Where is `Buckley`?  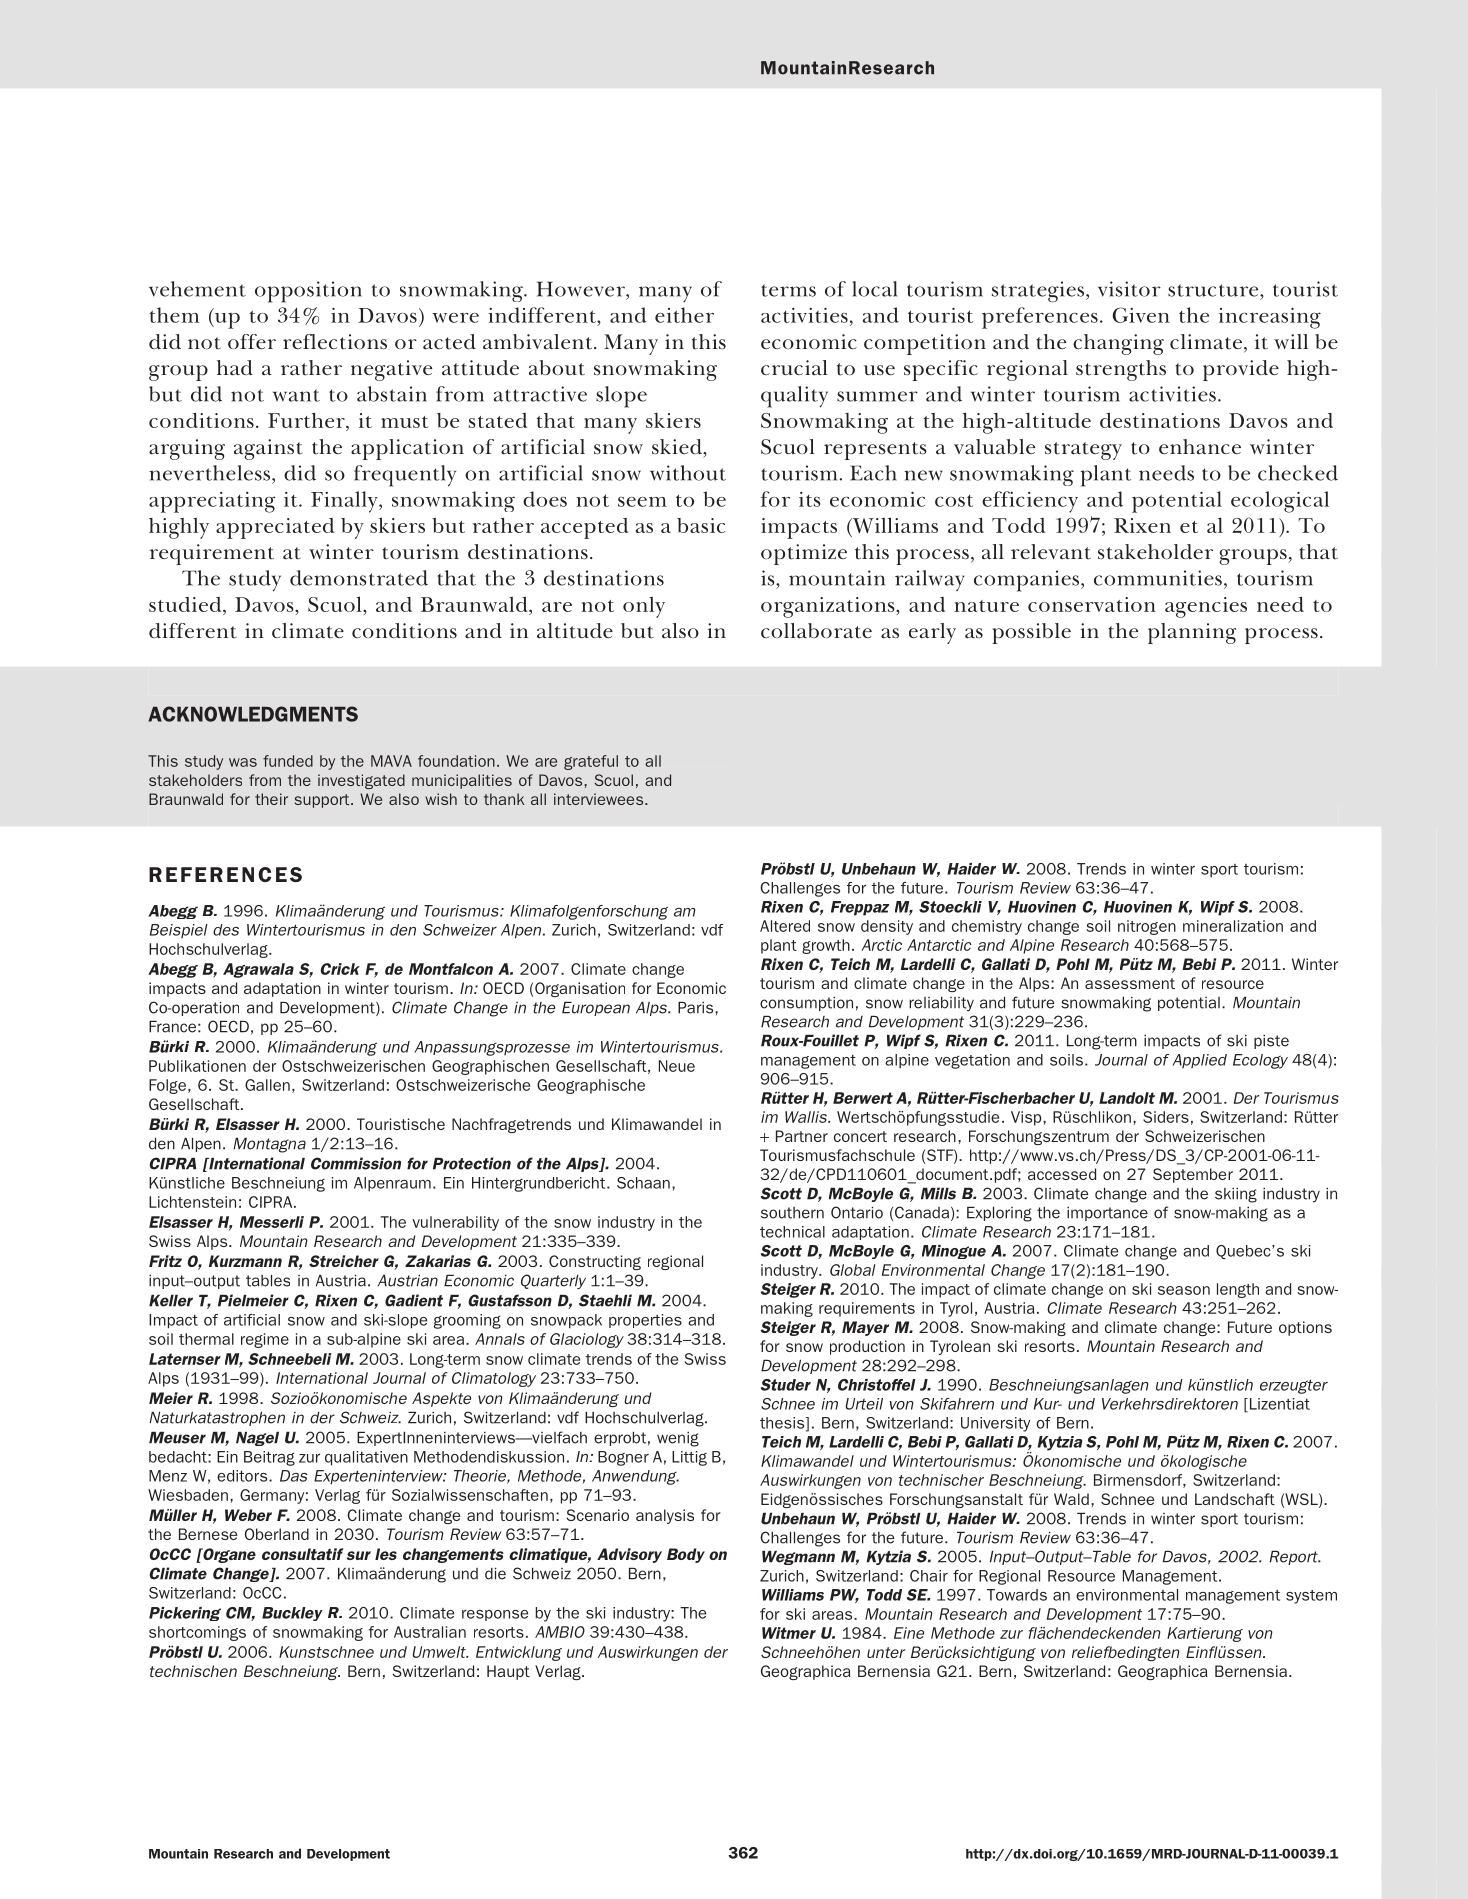 Buckley is located at coordinates (292, 1614).
